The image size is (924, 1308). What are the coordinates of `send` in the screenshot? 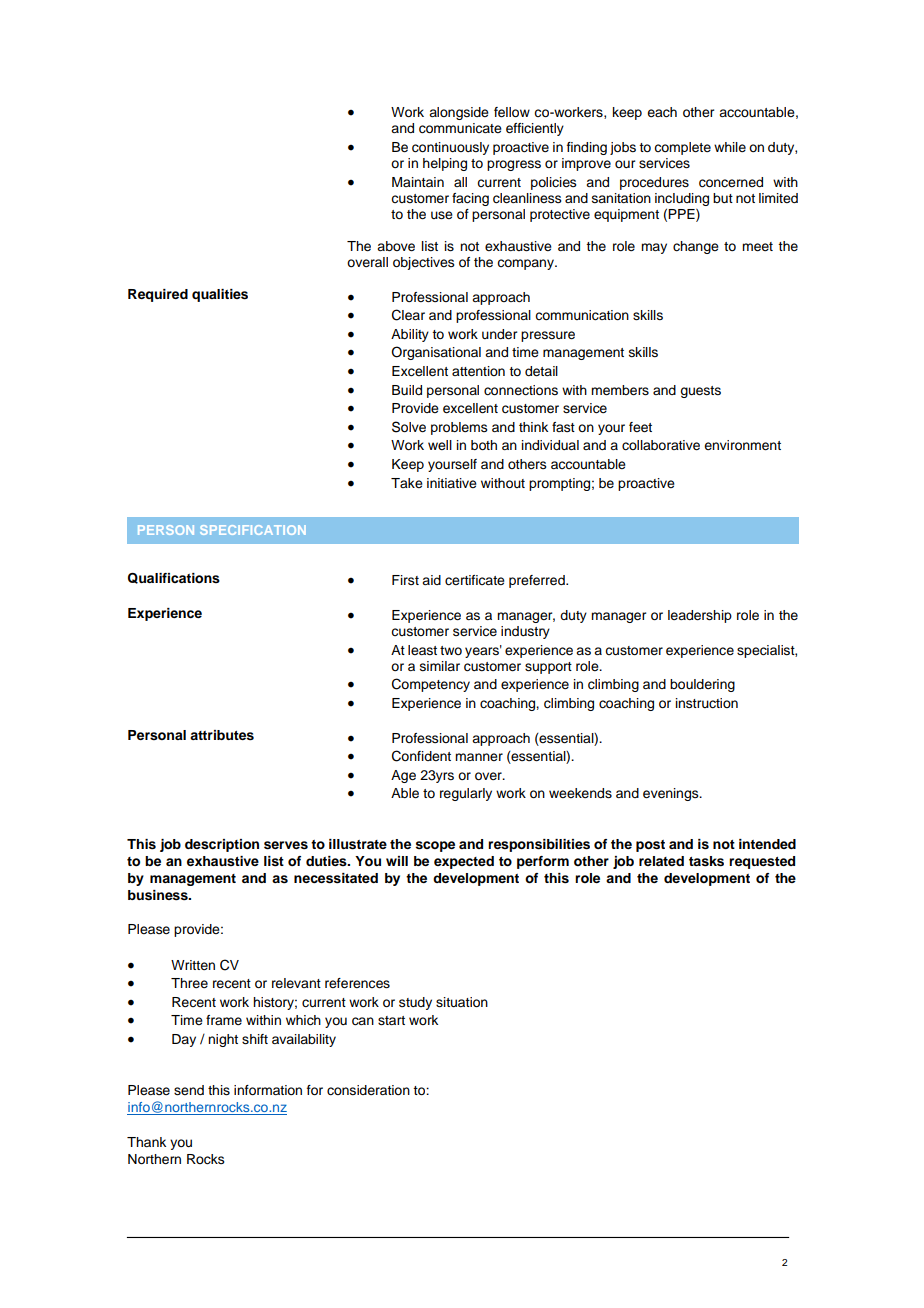 It's located at (189, 1090).
